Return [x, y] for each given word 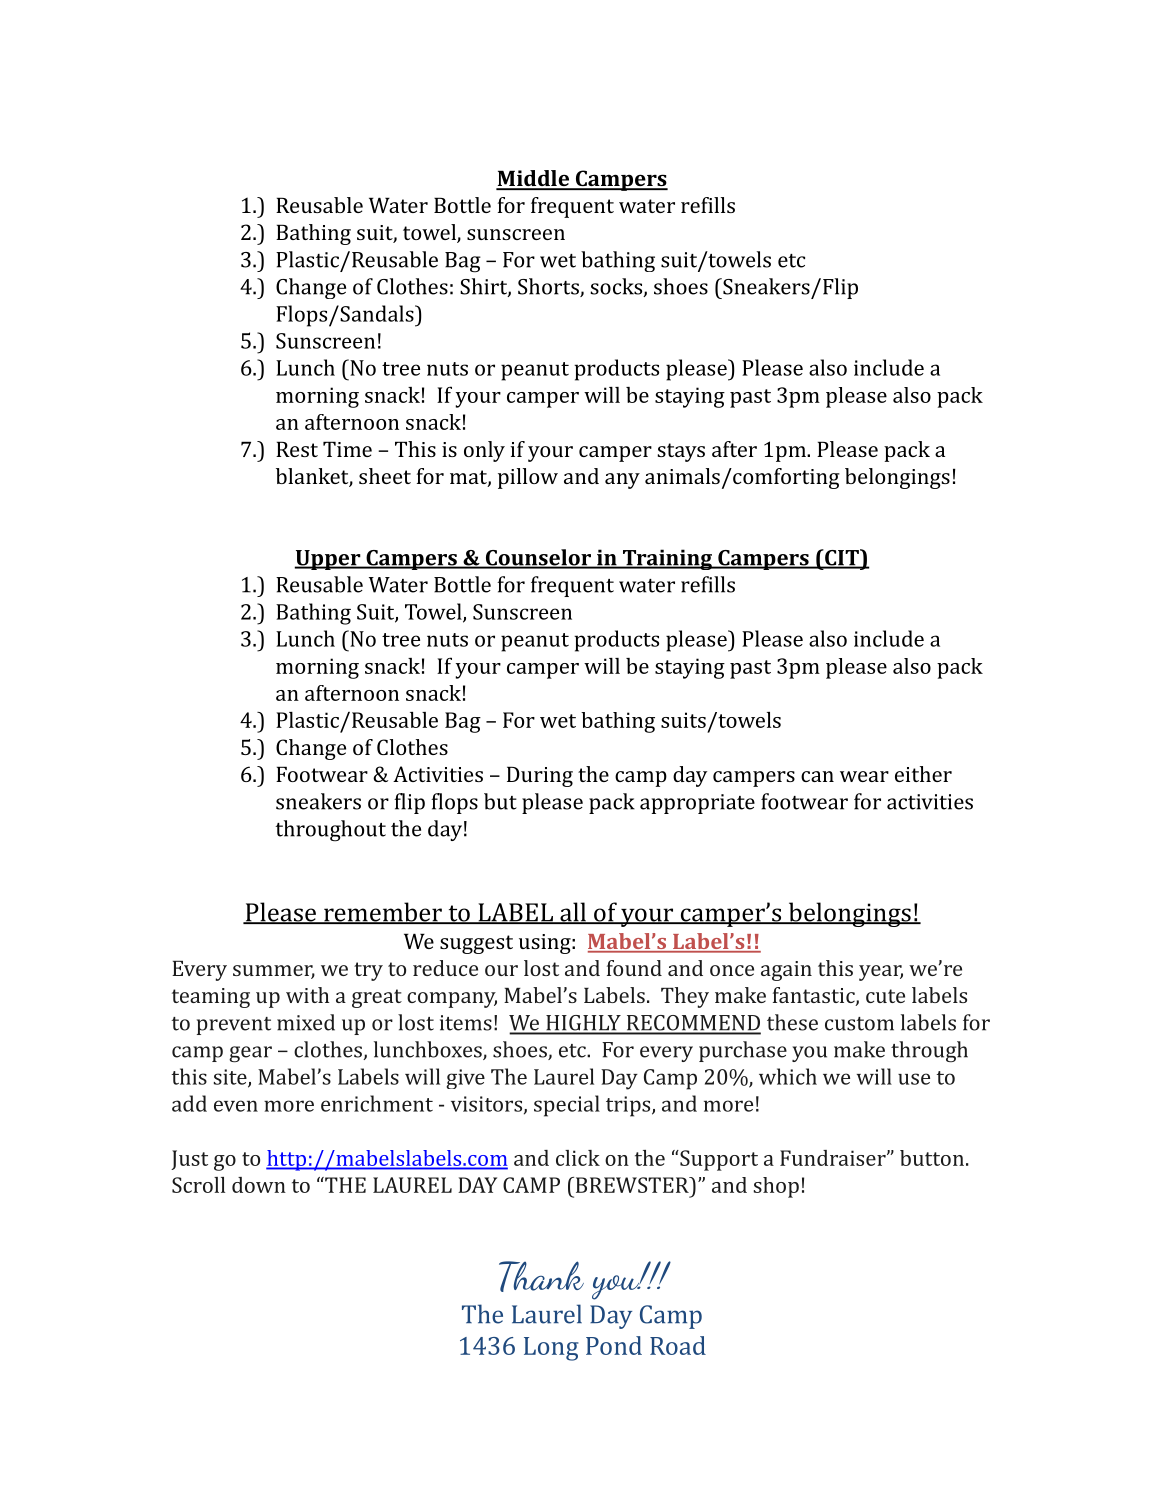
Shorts [549, 287]
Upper [328, 560]
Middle [533, 179]
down [259, 1185]
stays [681, 452]
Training [667, 559]
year [881, 973]
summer [274, 972]
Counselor [538, 558]
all [573, 913]
